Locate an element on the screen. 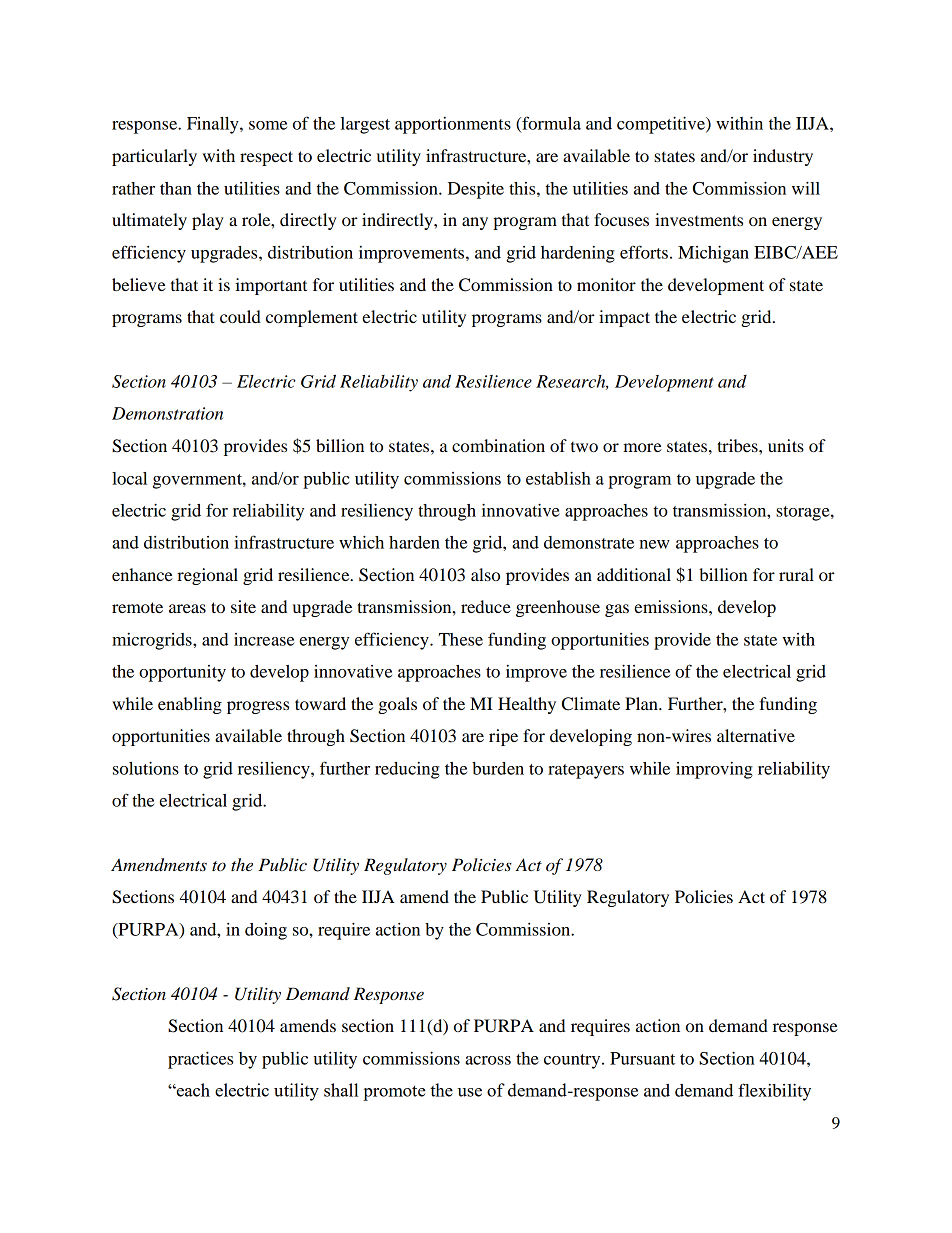  practices is located at coordinates (200, 1060).
